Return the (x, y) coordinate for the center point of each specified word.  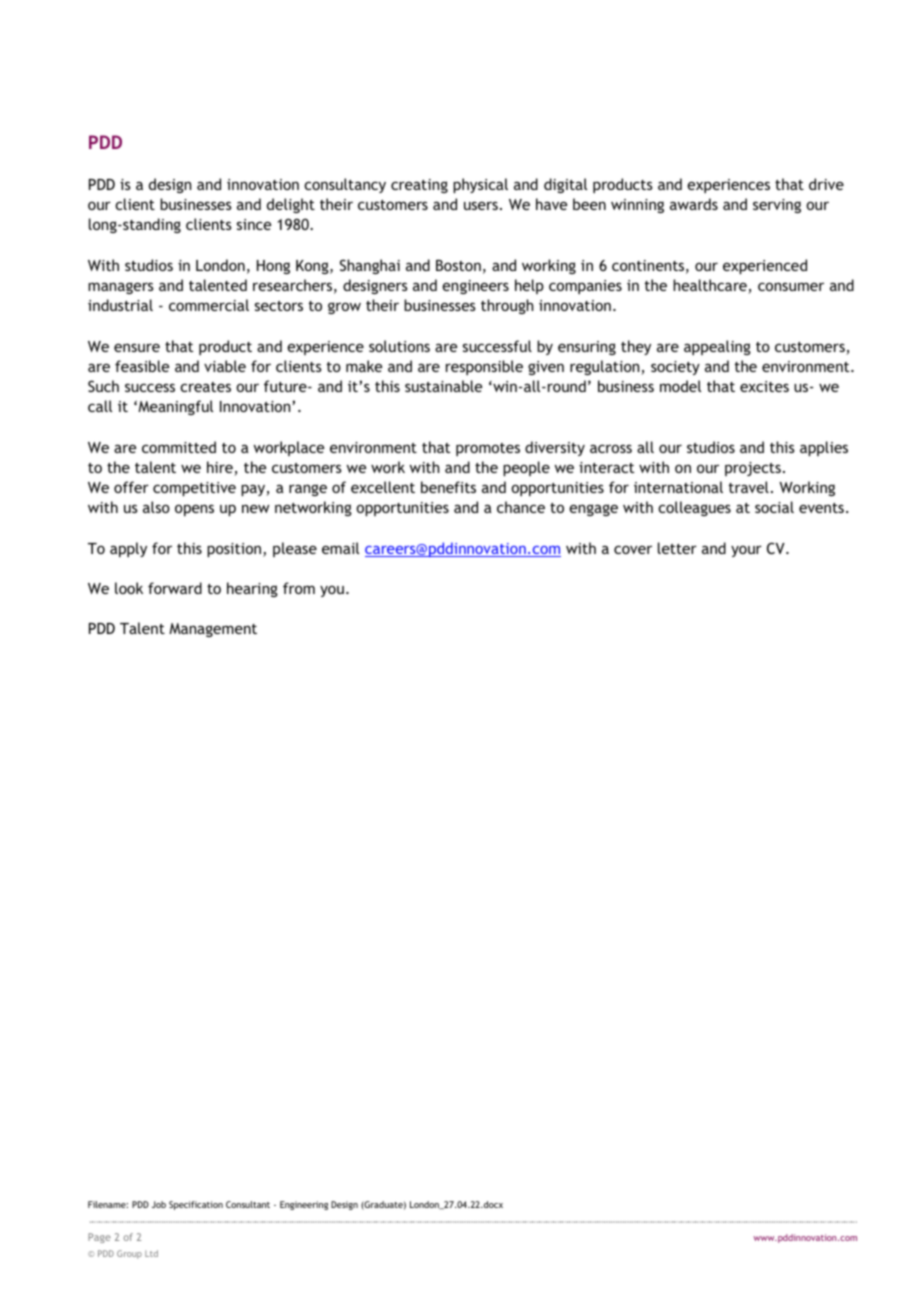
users (481, 205)
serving (777, 206)
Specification (196, 1205)
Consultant (248, 1204)
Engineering (304, 1205)
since (254, 224)
